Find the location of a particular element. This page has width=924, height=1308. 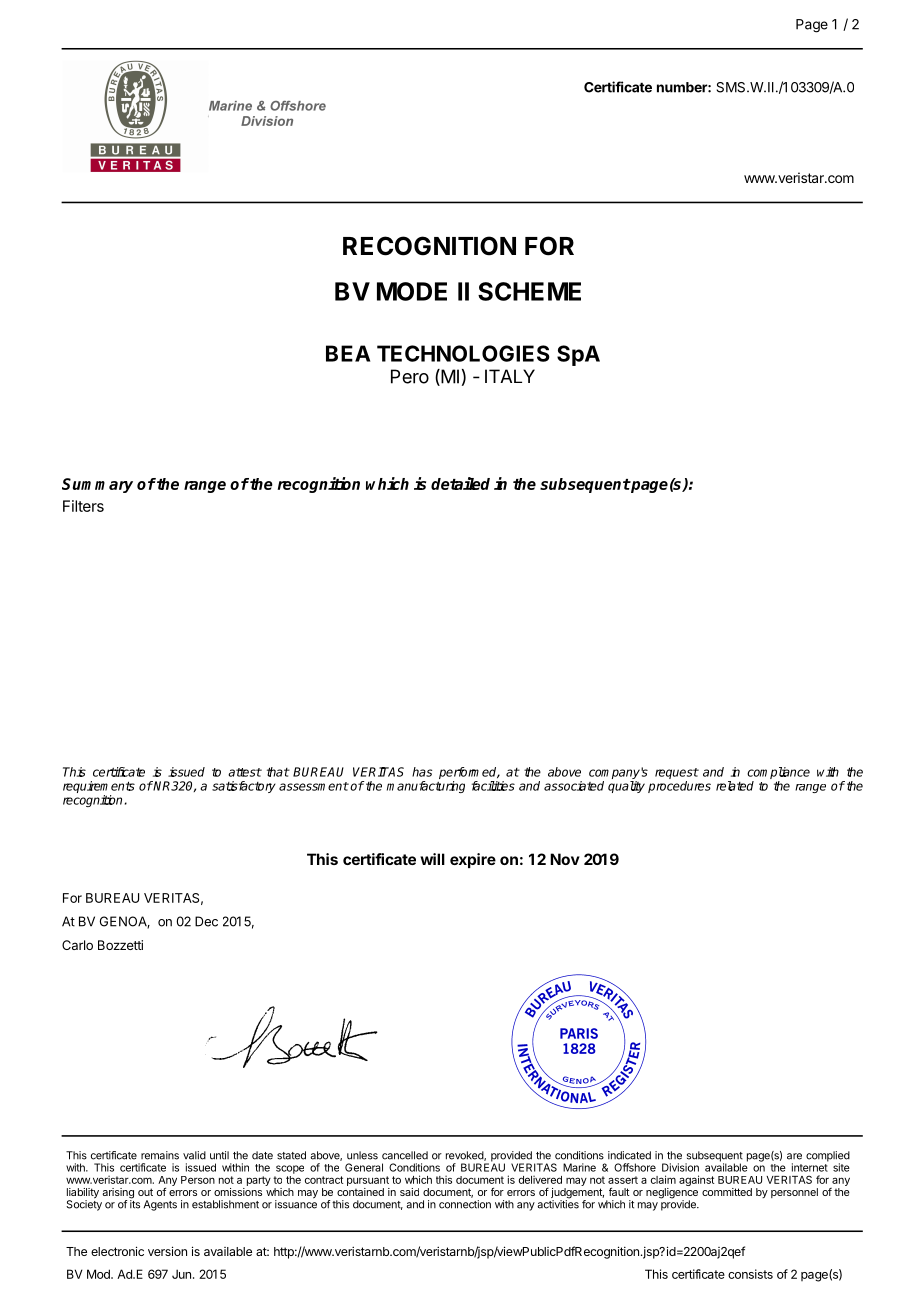

TECHNOLOGIES is located at coordinates (463, 353).
